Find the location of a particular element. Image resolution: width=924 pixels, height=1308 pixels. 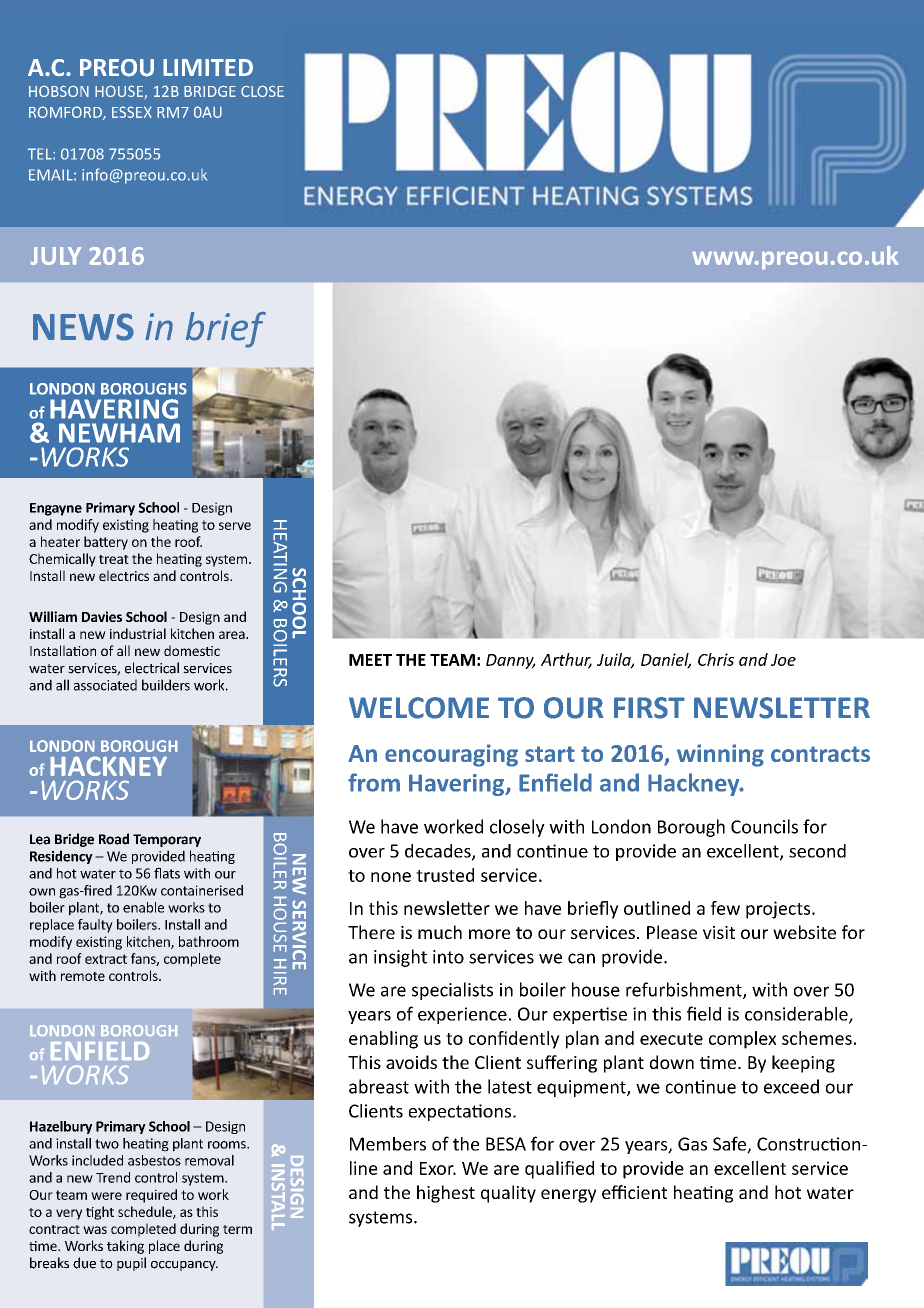

HOBSON is located at coordinates (59, 91).
